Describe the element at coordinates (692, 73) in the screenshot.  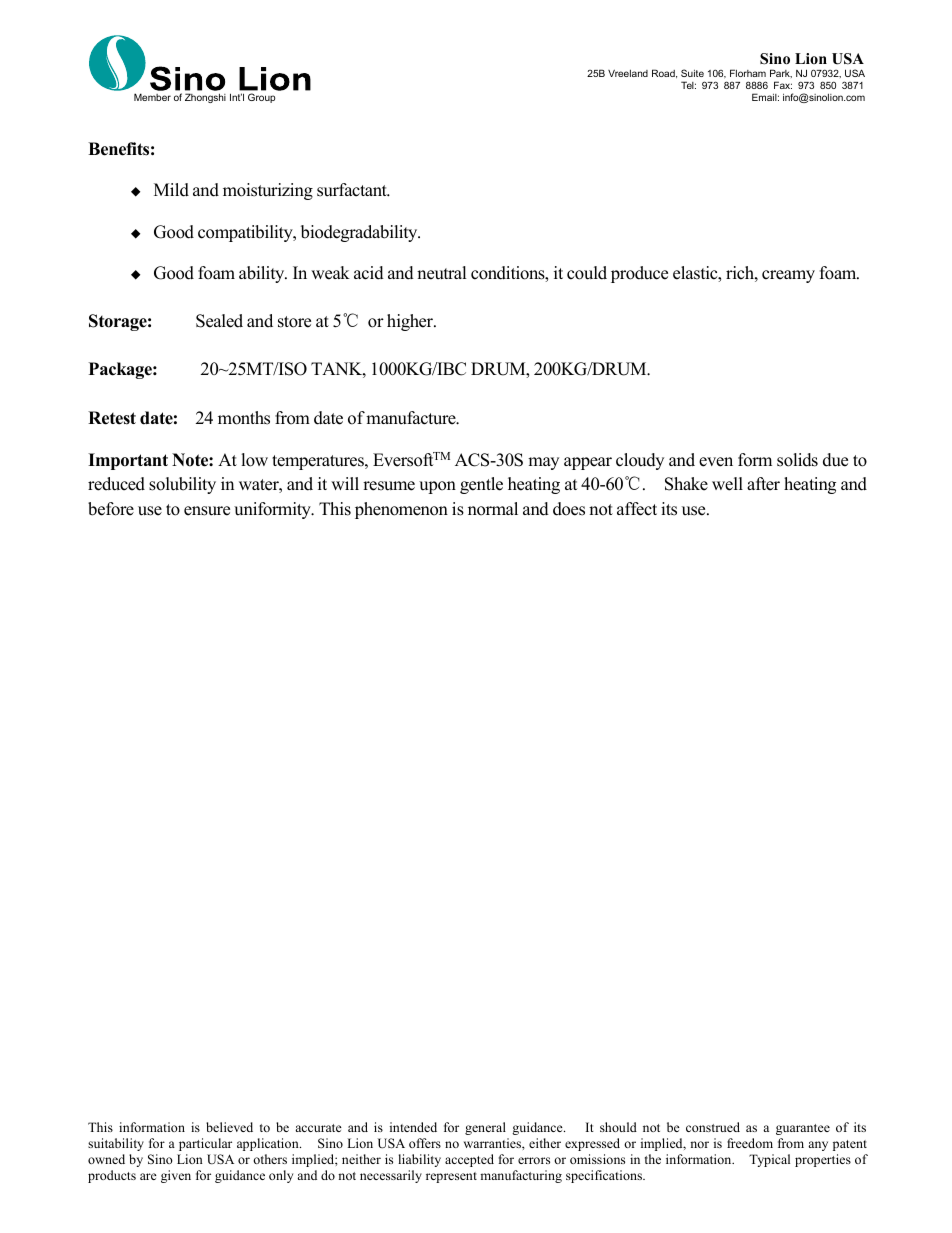
I see `Suite` at that location.
